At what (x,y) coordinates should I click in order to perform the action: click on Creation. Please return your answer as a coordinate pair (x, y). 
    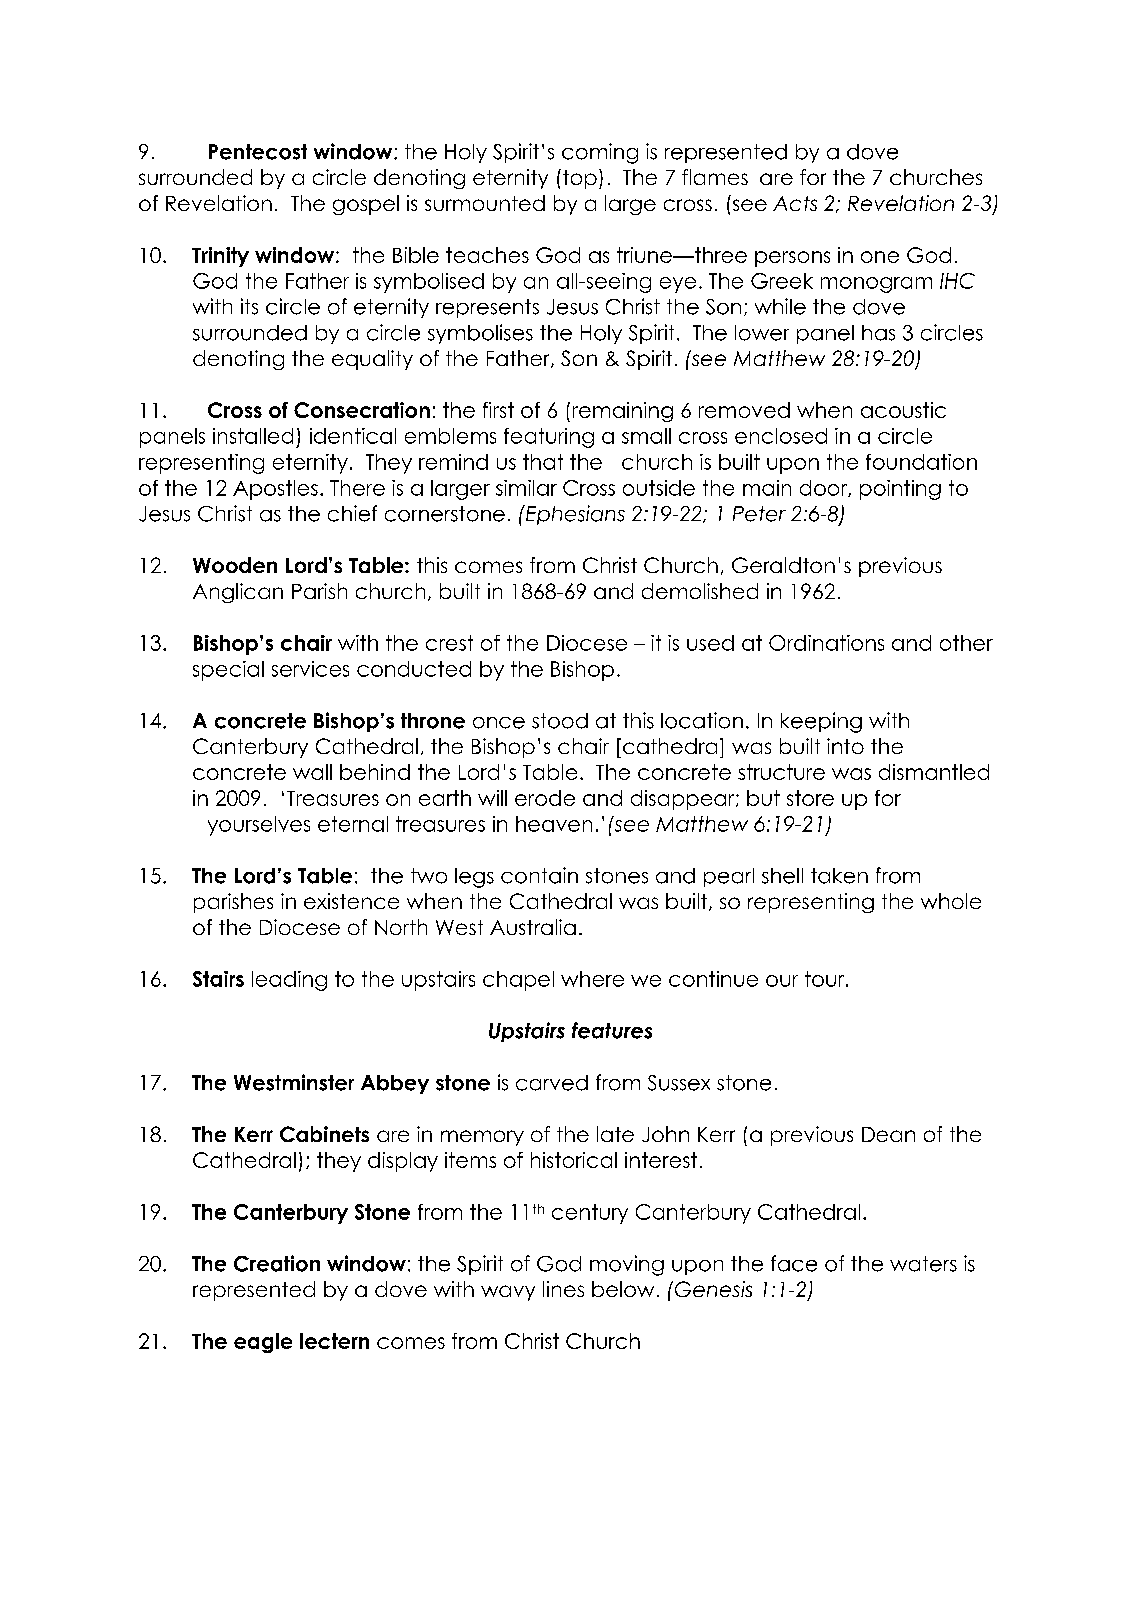
    Looking at the image, I should click on (277, 1263).
